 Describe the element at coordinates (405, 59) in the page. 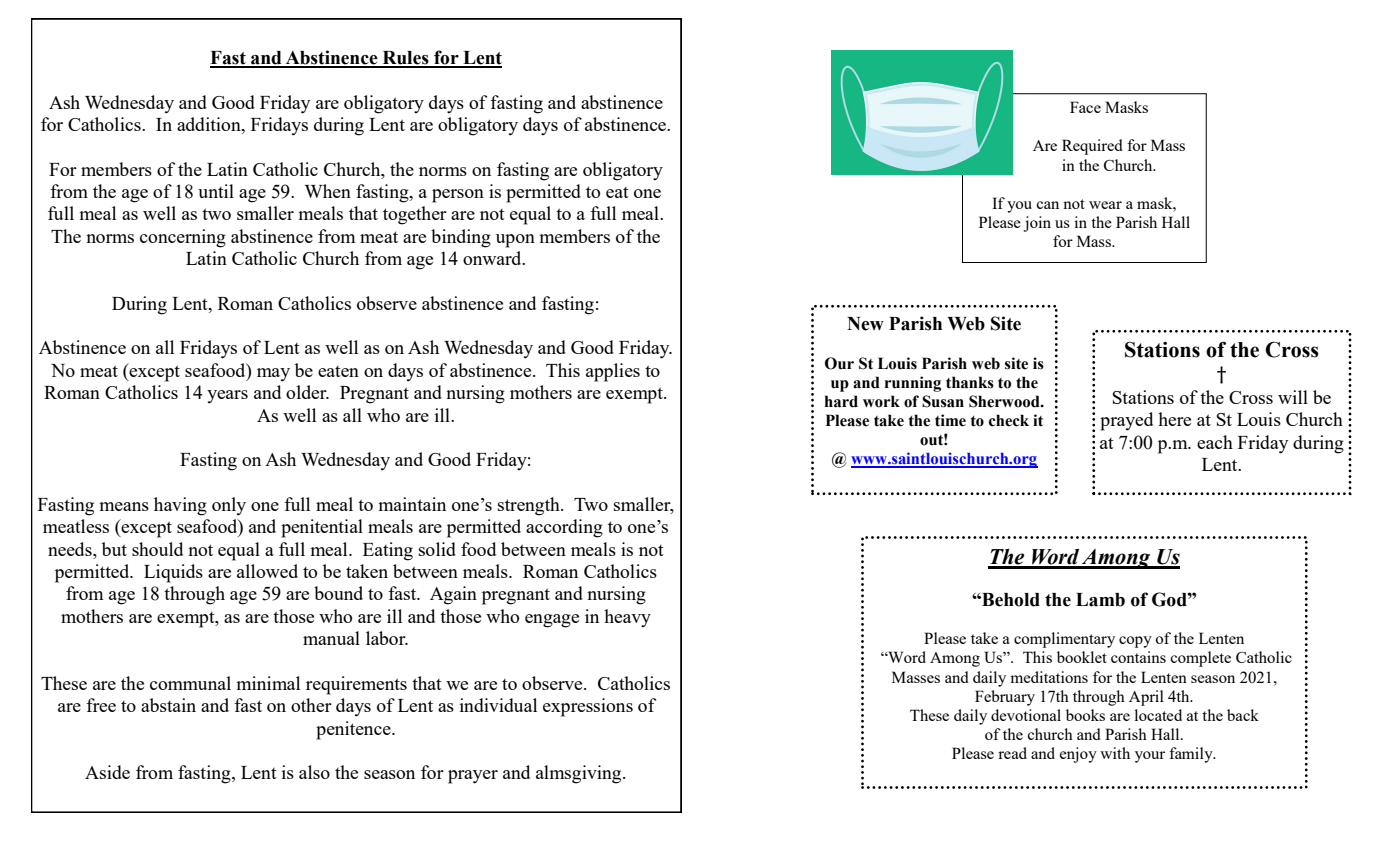

I see `Rules` at that location.
